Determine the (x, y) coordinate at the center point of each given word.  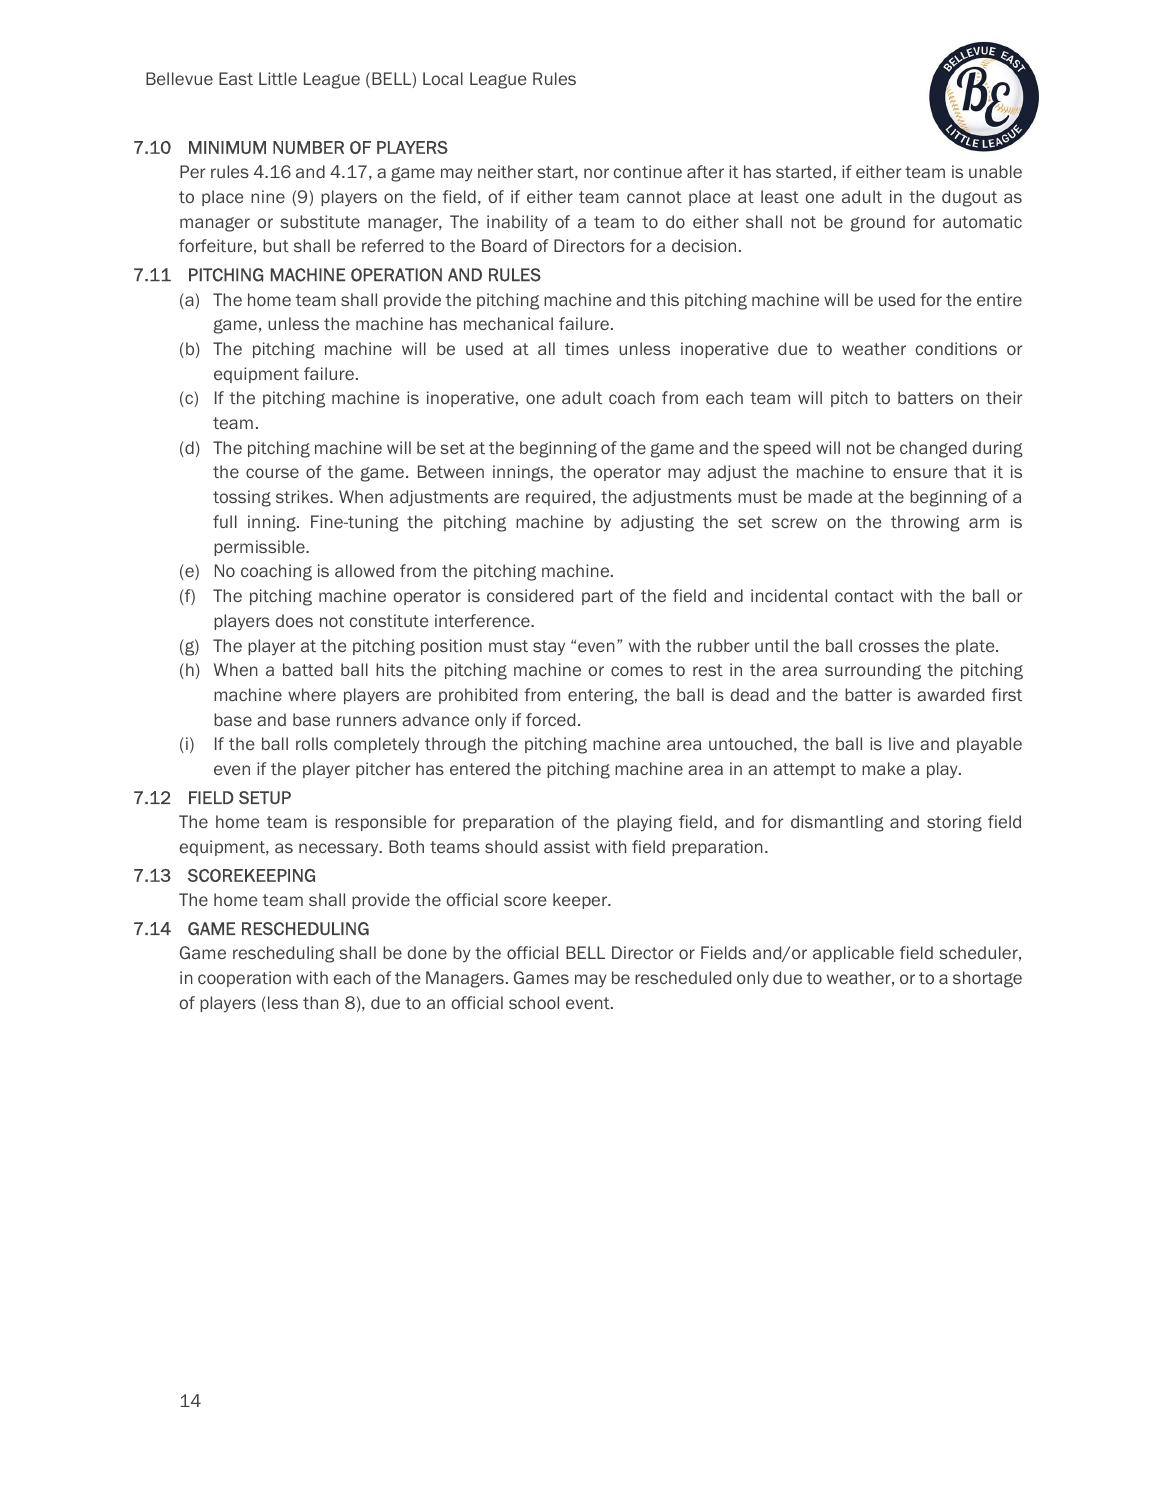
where (312, 694)
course (272, 473)
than (321, 1002)
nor (596, 173)
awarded (950, 694)
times (587, 348)
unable (995, 171)
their (1004, 397)
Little (278, 78)
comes (637, 671)
